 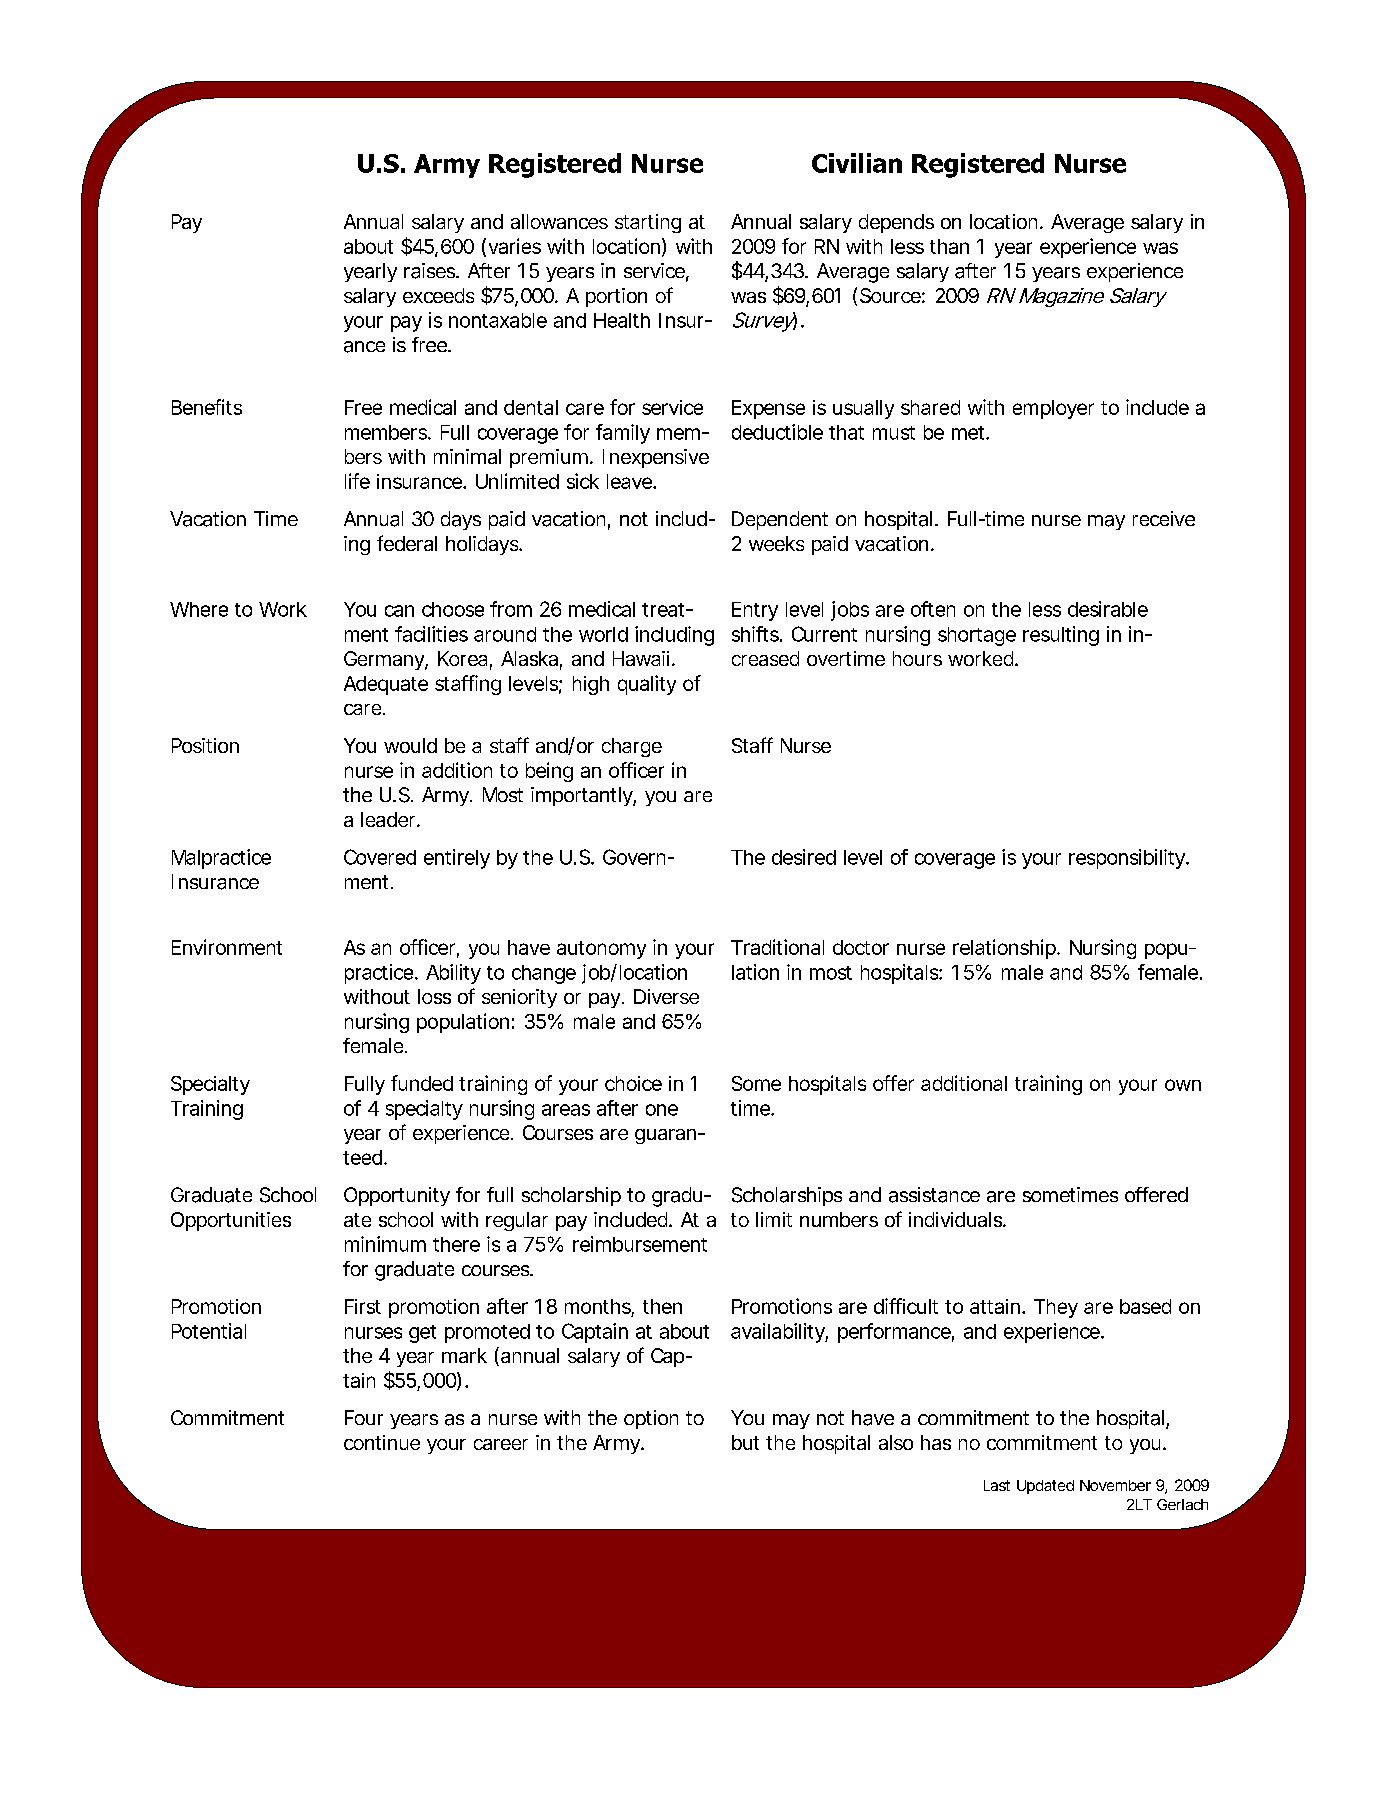 I want to click on leave, so click(x=630, y=481).
